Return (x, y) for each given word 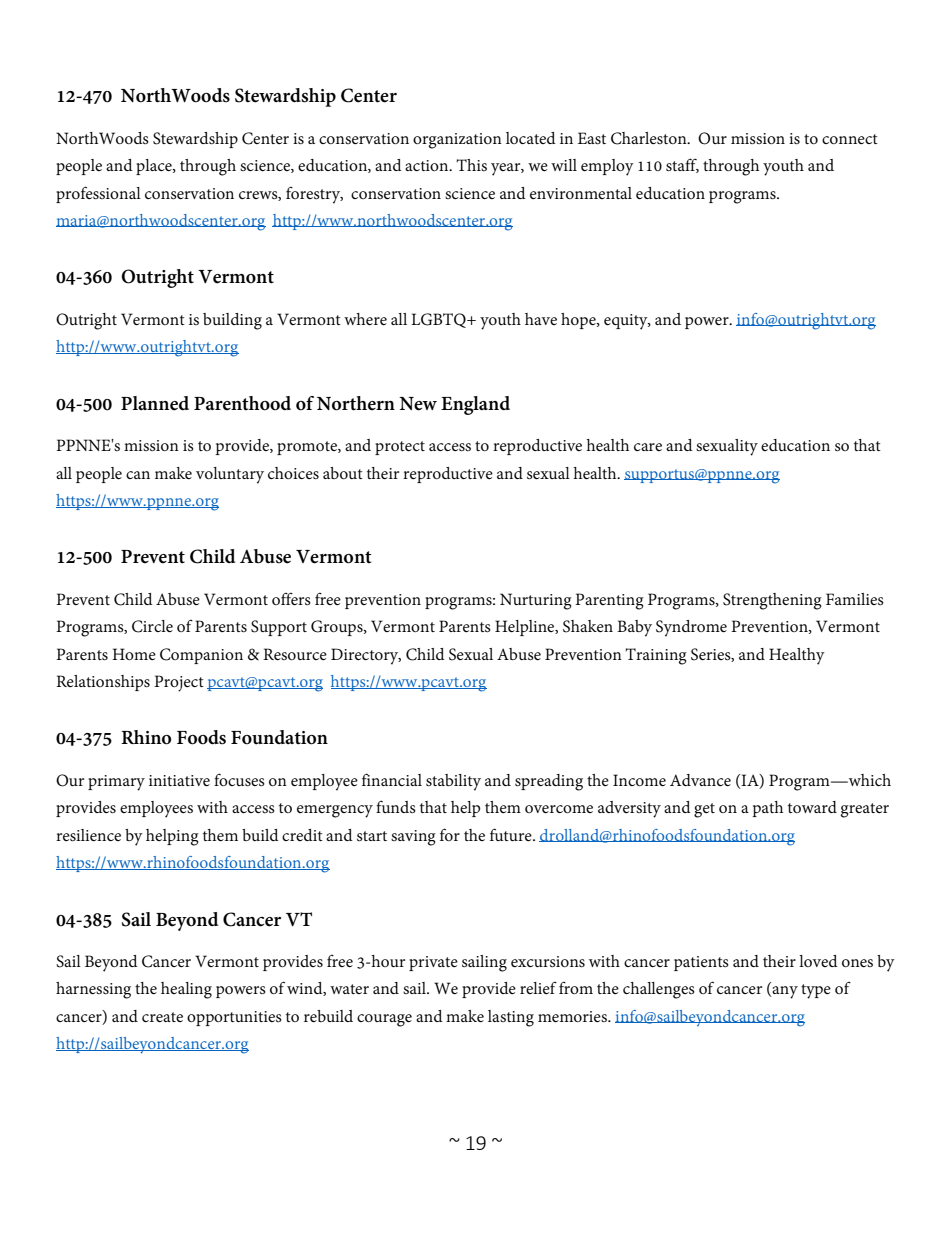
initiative (179, 780)
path (768, 809)
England (475, 405)
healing (186, 990)
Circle (152, 626)
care (648, 447)
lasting (511, 1018)
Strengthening (772, 601)
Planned (155, 403)
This (471, 165)
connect (850, 139)
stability (453, 782)
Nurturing (536, 601)
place (155, 167)
